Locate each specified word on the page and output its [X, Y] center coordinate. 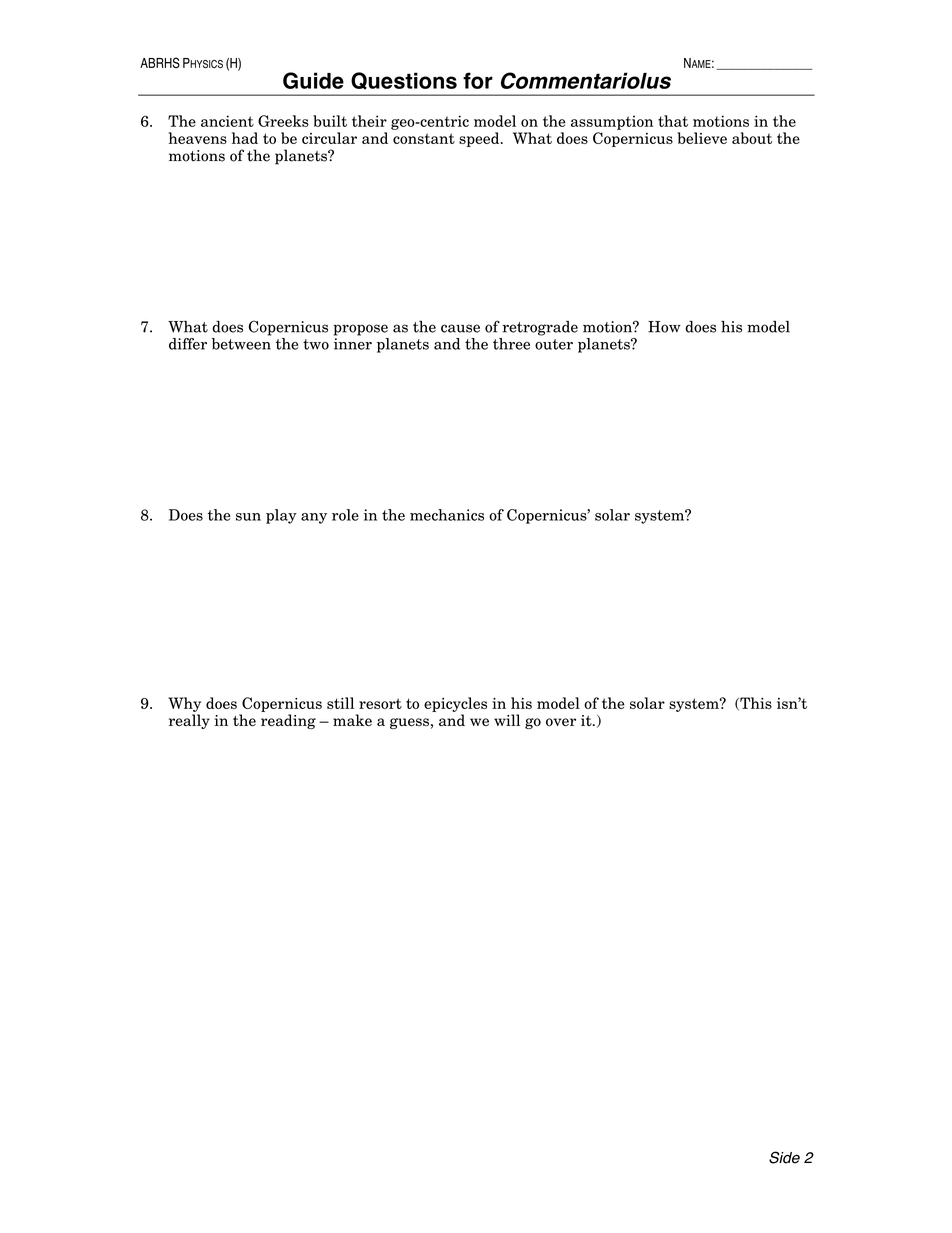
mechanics [447, 515]
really [189, 721]
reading [288, 721]
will [507, 720]
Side [784, 1157]
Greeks [283, 121]
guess [409, 723]
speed [480, 139]
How [664, 327]
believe [702, 138]
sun [248, 517]
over [561, 722]
